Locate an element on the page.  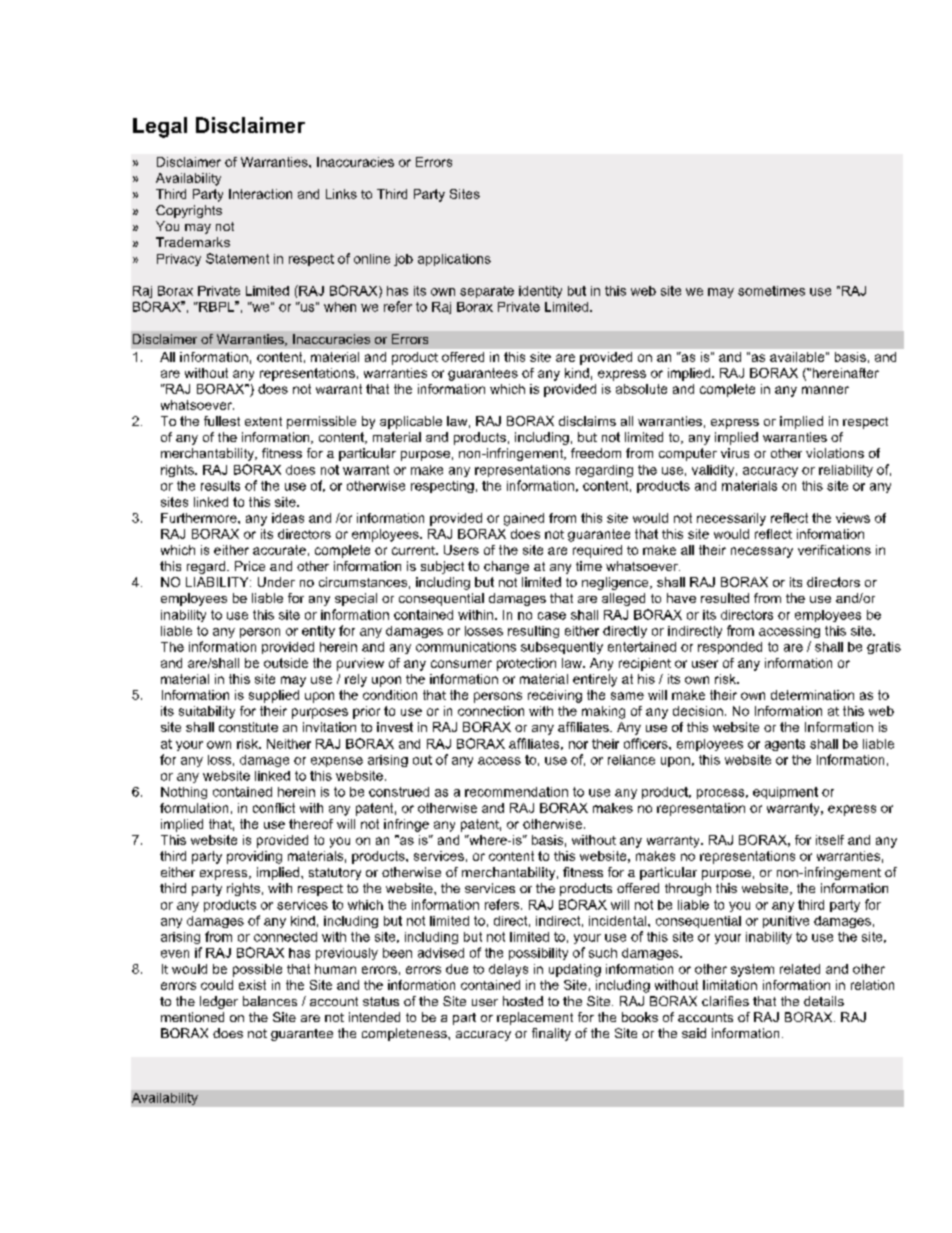
Interaction is located at coordinates (260, 194).
